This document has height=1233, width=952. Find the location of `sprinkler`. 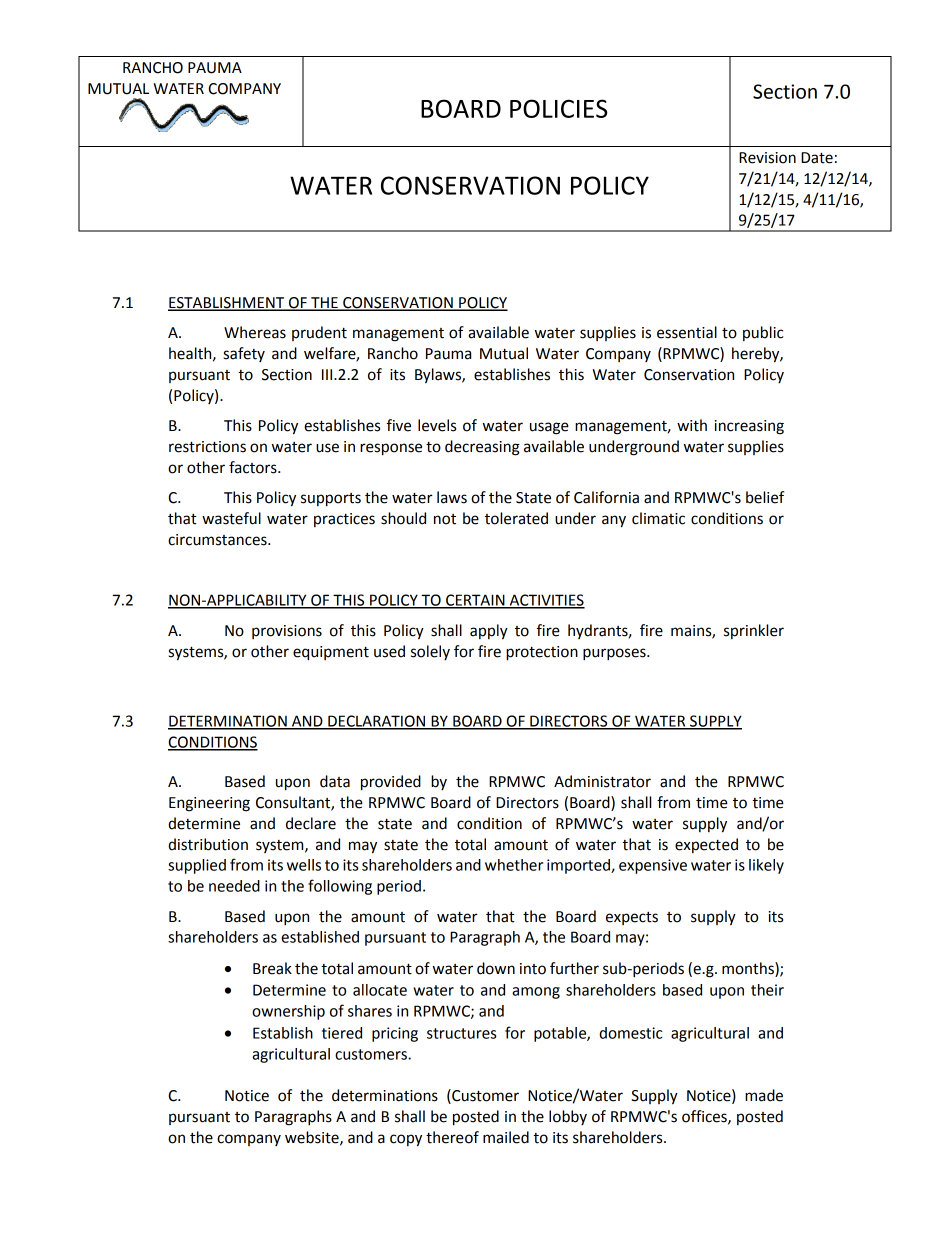

sprinkler is located at coordinates (754, 631).
